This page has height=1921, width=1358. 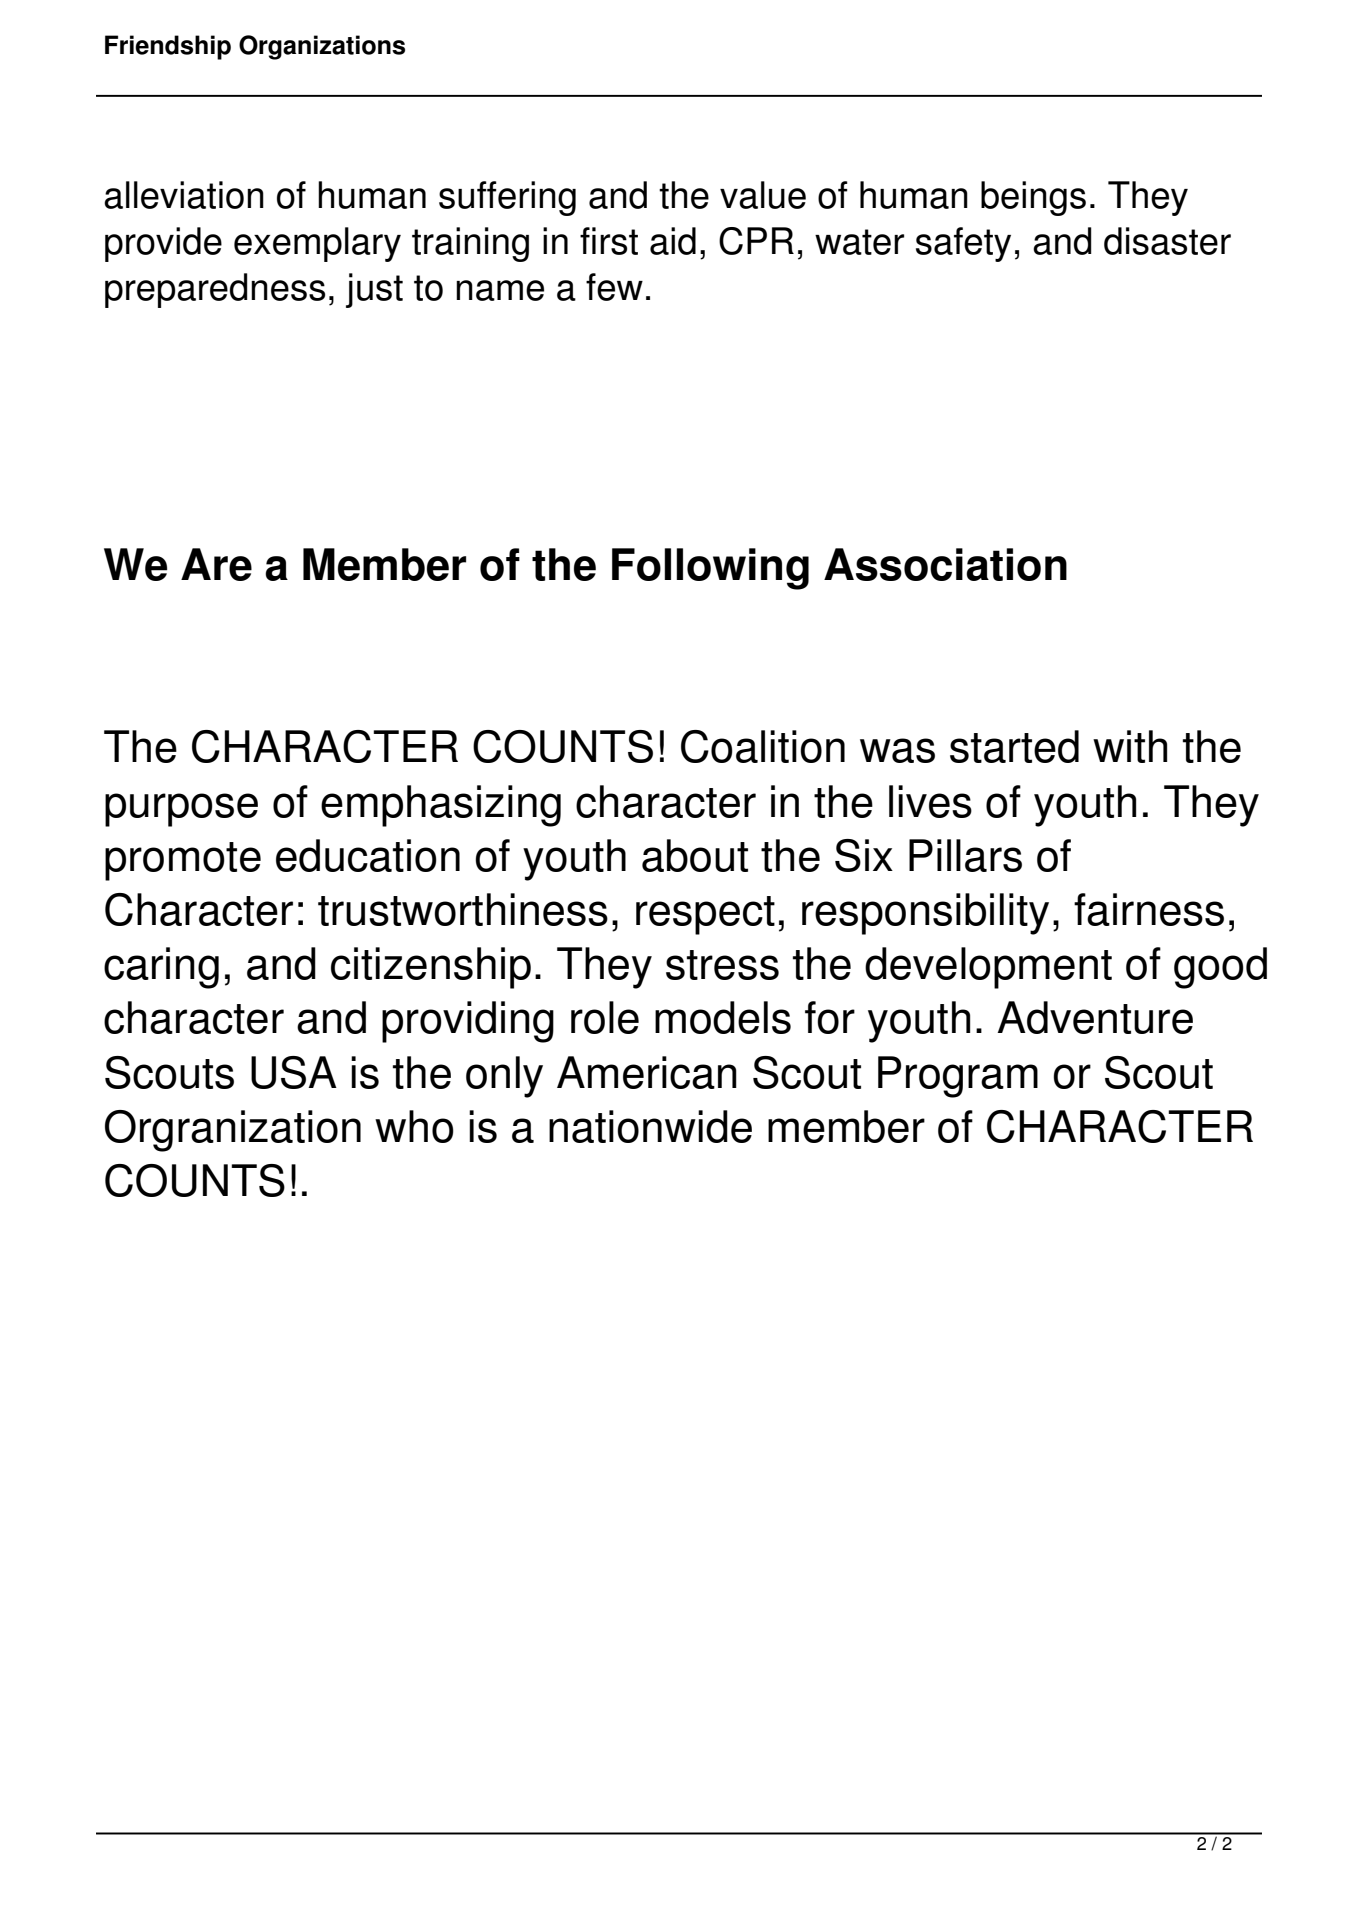 What do you see at coordinates (958, 1077) in the page?
I see `Program` at bounding box center [958, 1077].
